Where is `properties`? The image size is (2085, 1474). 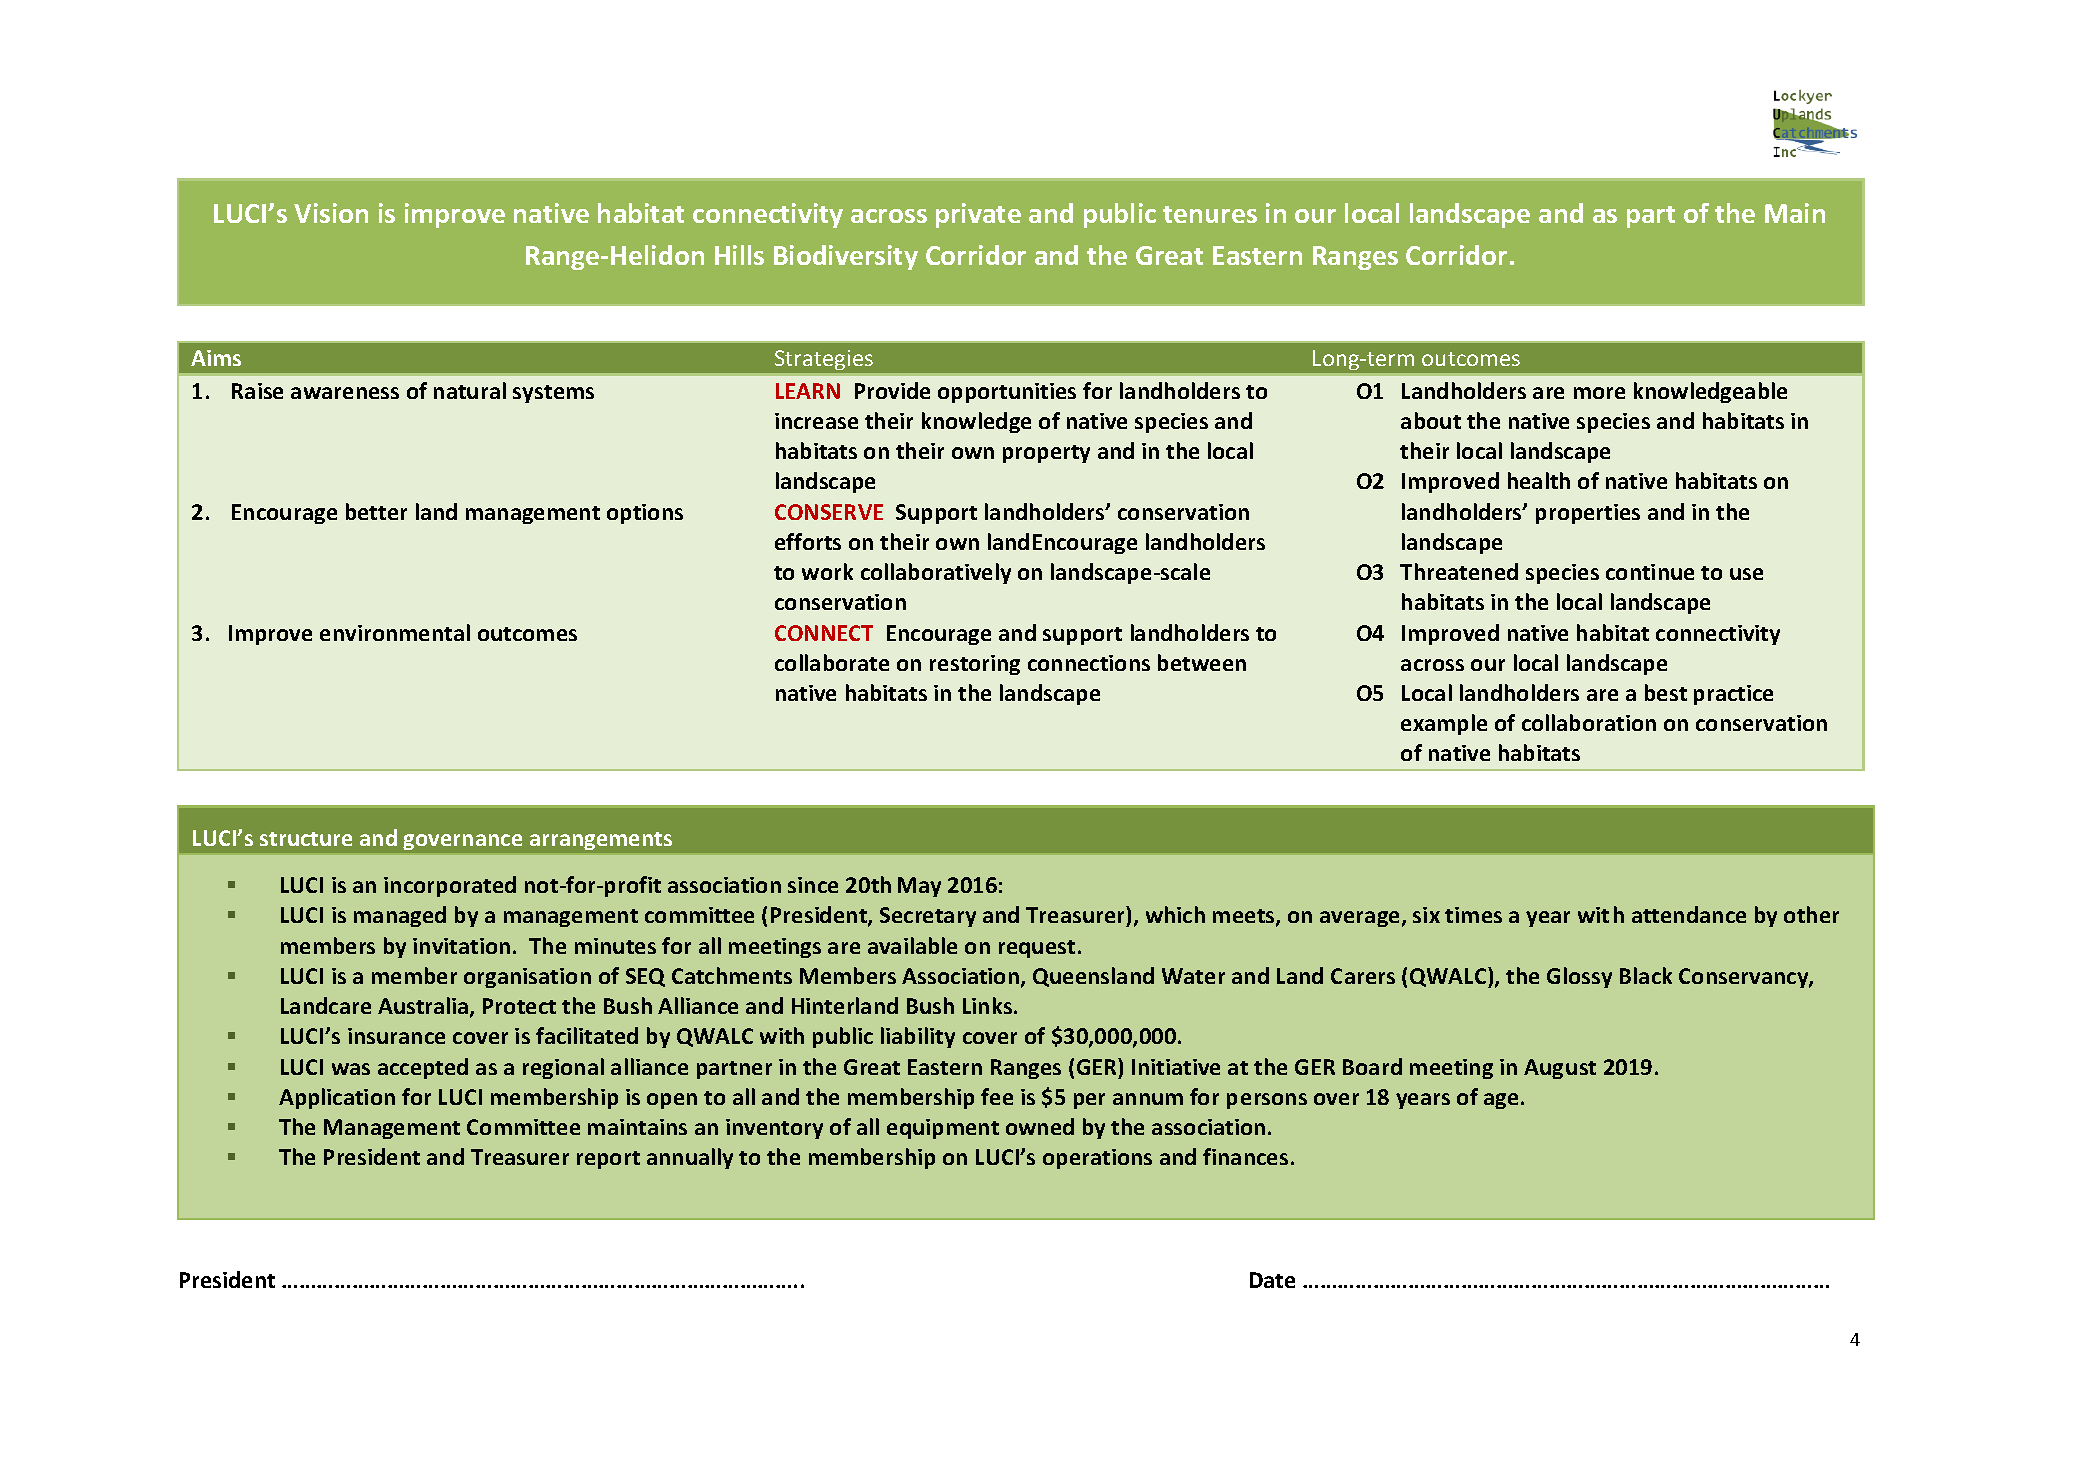 properties is located at coordinates (1588, 514).
